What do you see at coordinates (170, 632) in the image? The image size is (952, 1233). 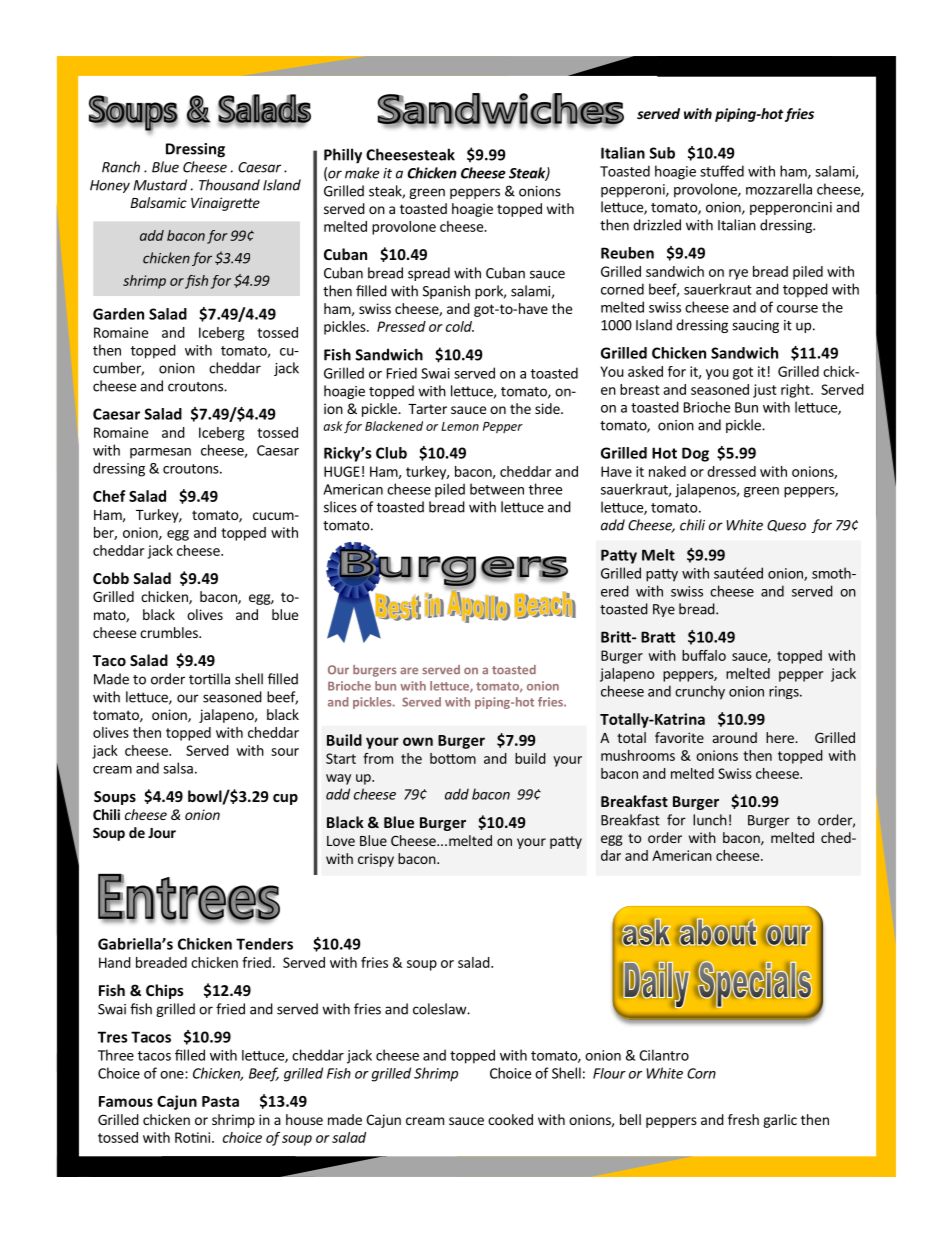 I see `crumbles` at bounding box center [170, 632].
